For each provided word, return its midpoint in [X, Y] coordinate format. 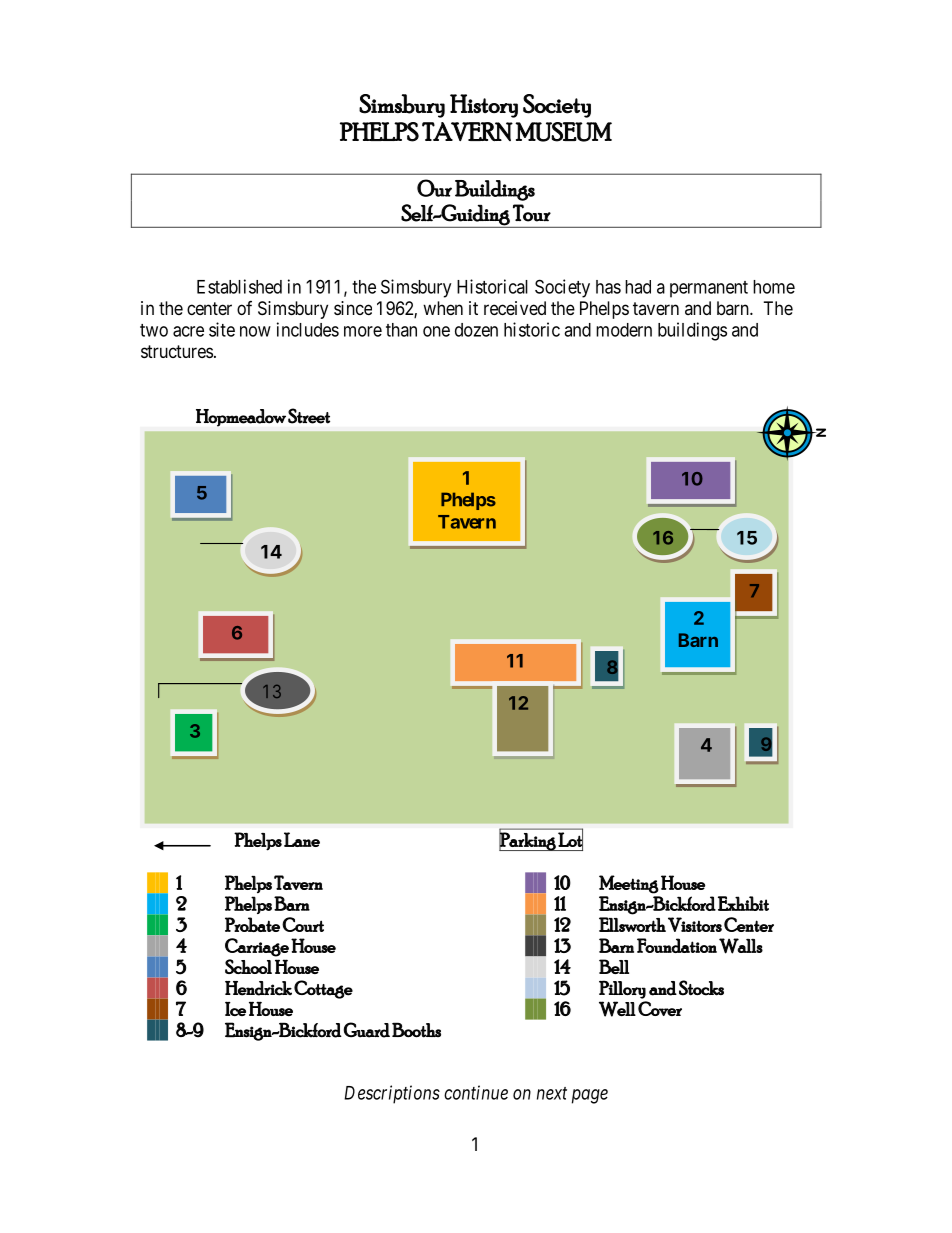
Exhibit [743, 903]
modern [624, 330]
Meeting [629, 884]
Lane [302, 839]
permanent [709, 289]
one [436, 331]
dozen [476, 330]
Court [303, 924]
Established [239, 286]
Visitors [695, 924]
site [222, 329]
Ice [235, 1008]
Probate [252, 924]
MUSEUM [563, 132]
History [484, 106]
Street [309, 416]
